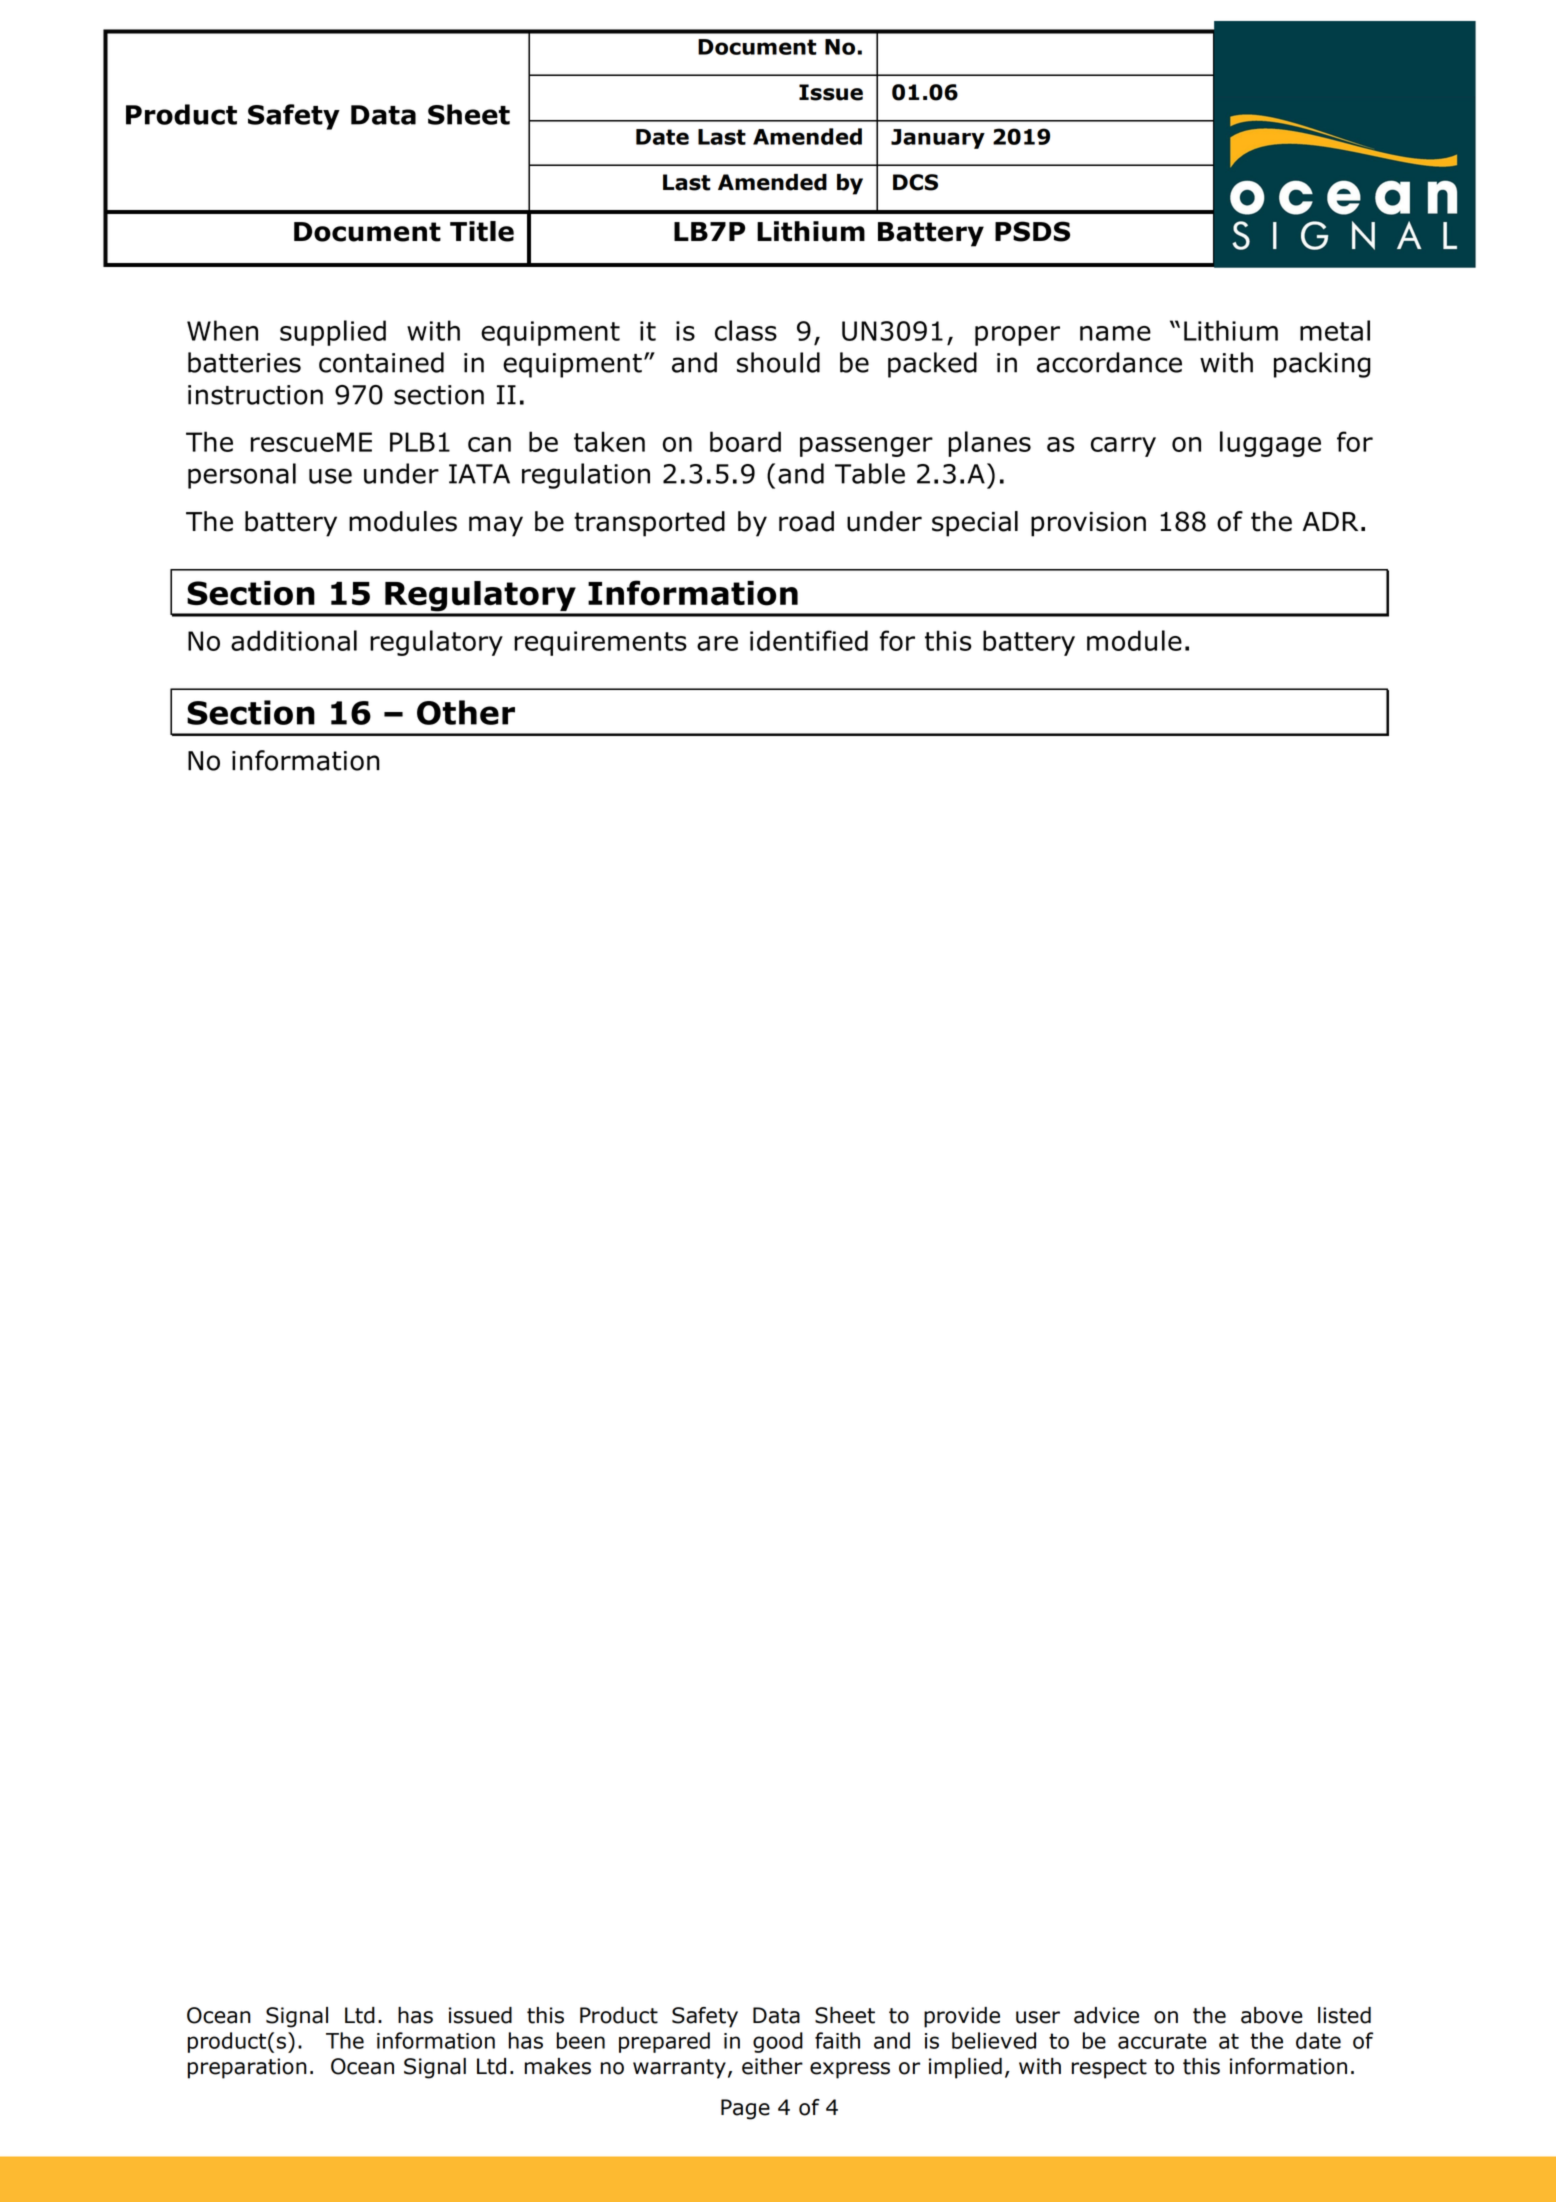  I want to click on Title, so click(482, 231).
